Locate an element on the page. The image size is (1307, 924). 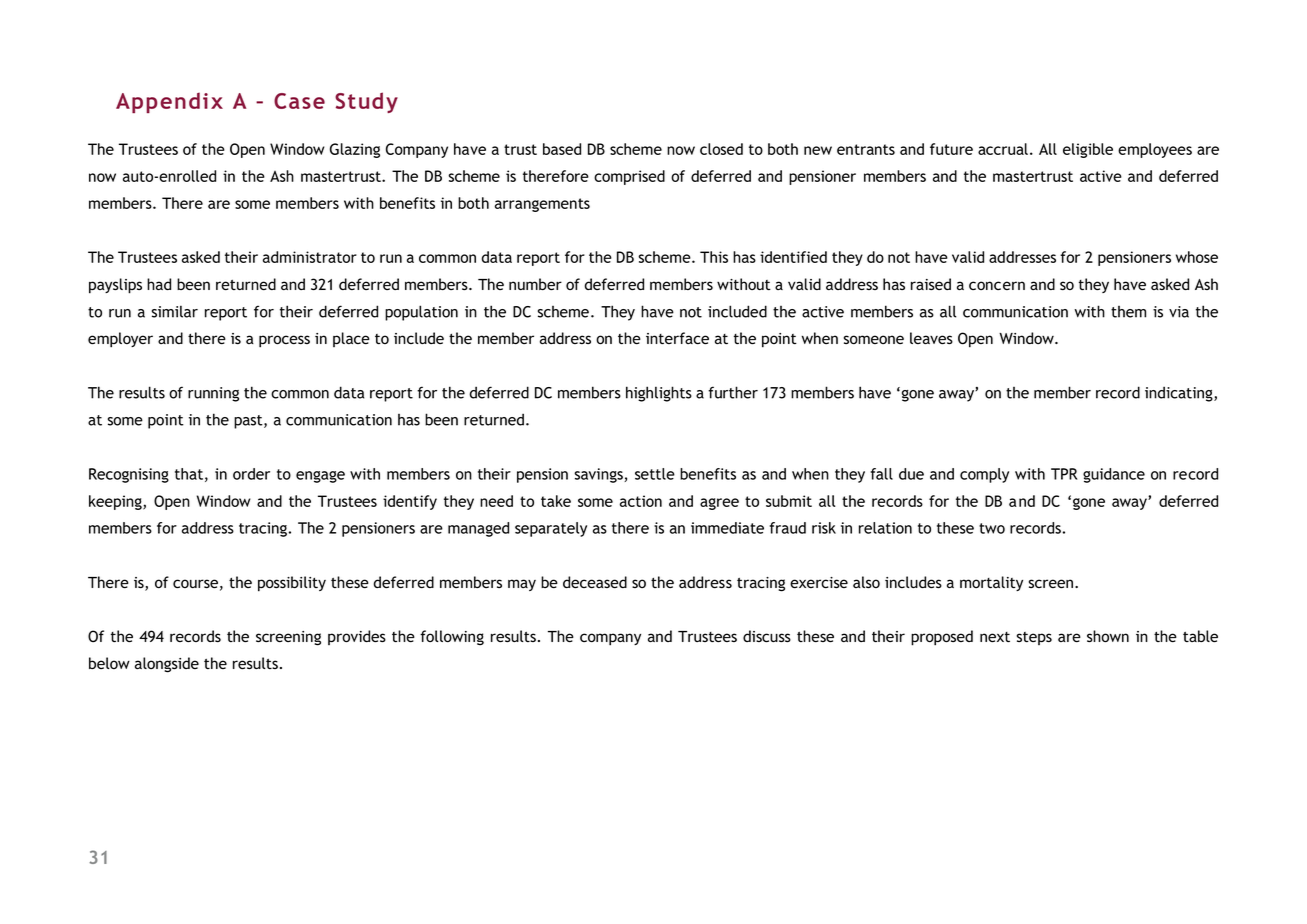
alongside is located at coordinates (167, 665).
